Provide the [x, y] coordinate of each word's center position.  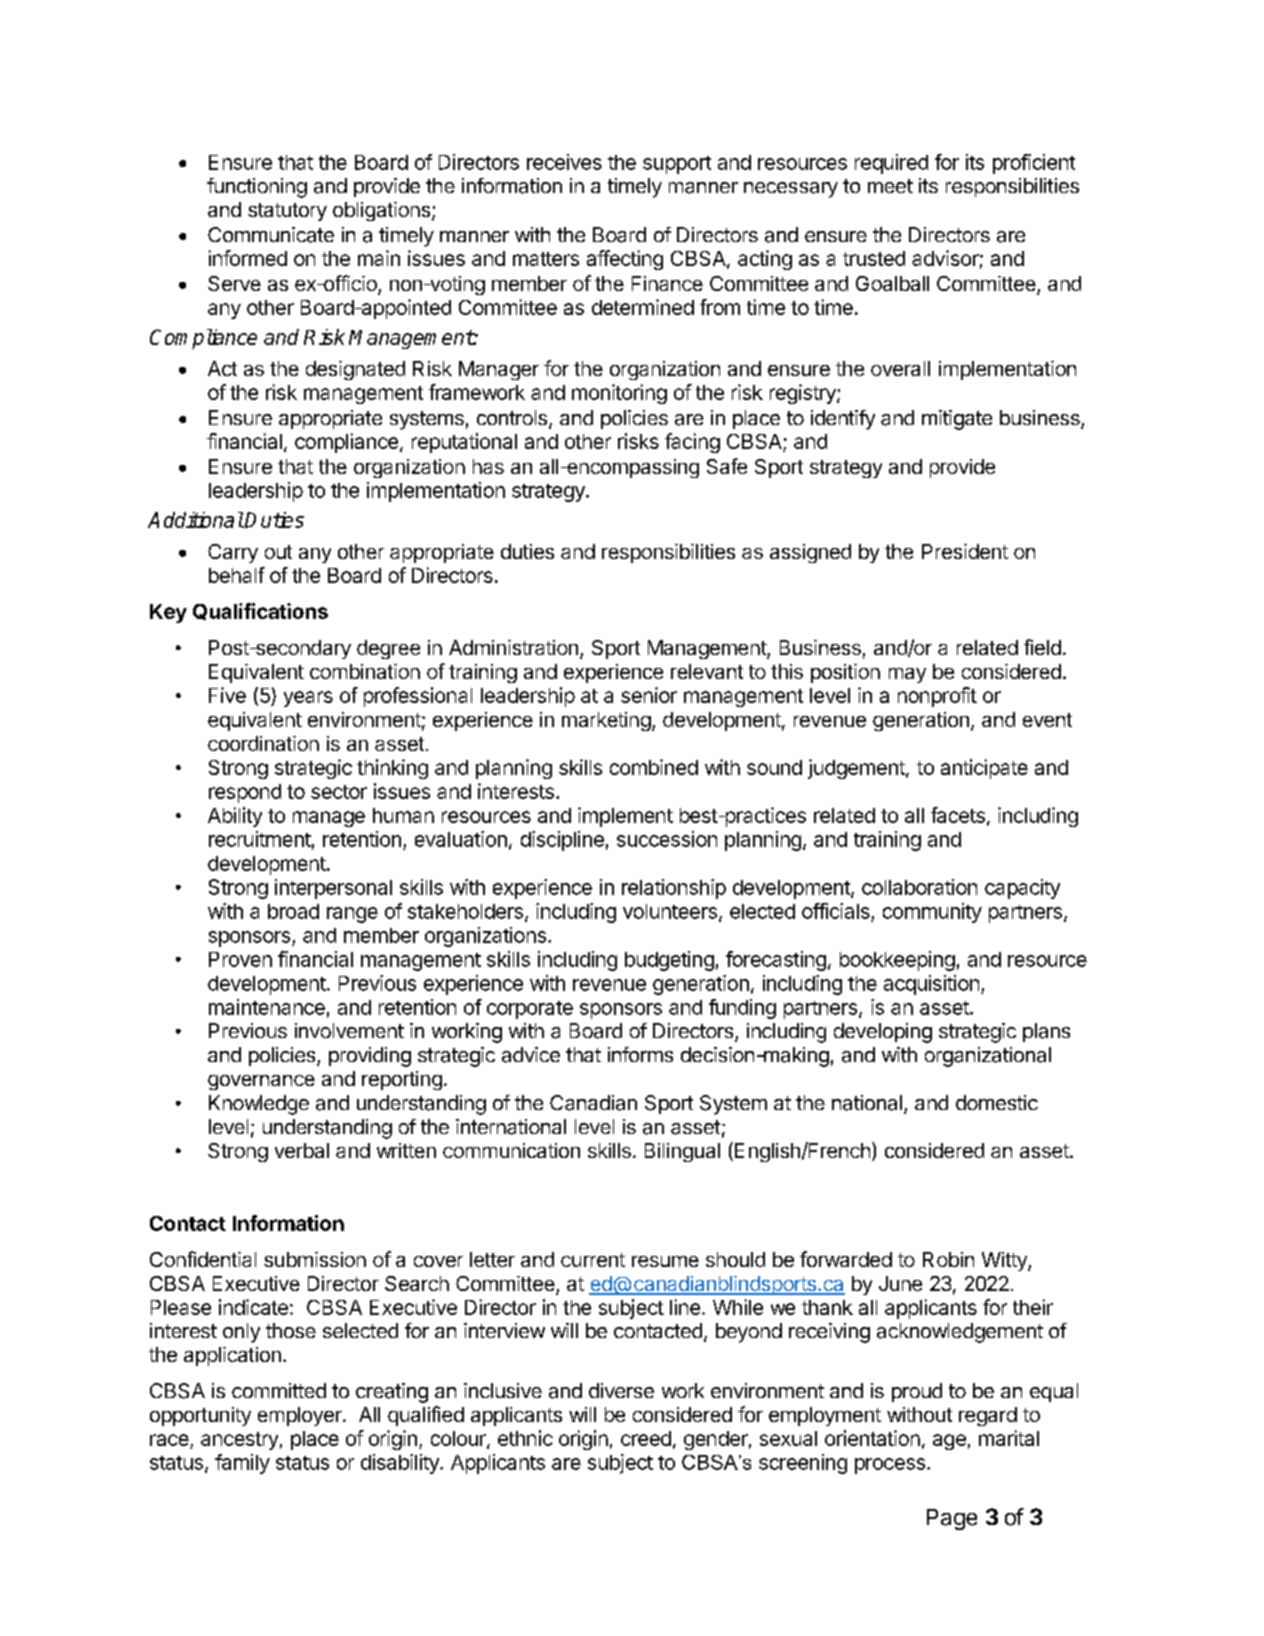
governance [261, 1082]
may [907, 675]
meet [890, 186]
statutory [287, 212]
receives [564, 162]
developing [883, 1033]
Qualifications [260, 611]
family [242, 1464]
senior [649, 695]
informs [640, 1054]
